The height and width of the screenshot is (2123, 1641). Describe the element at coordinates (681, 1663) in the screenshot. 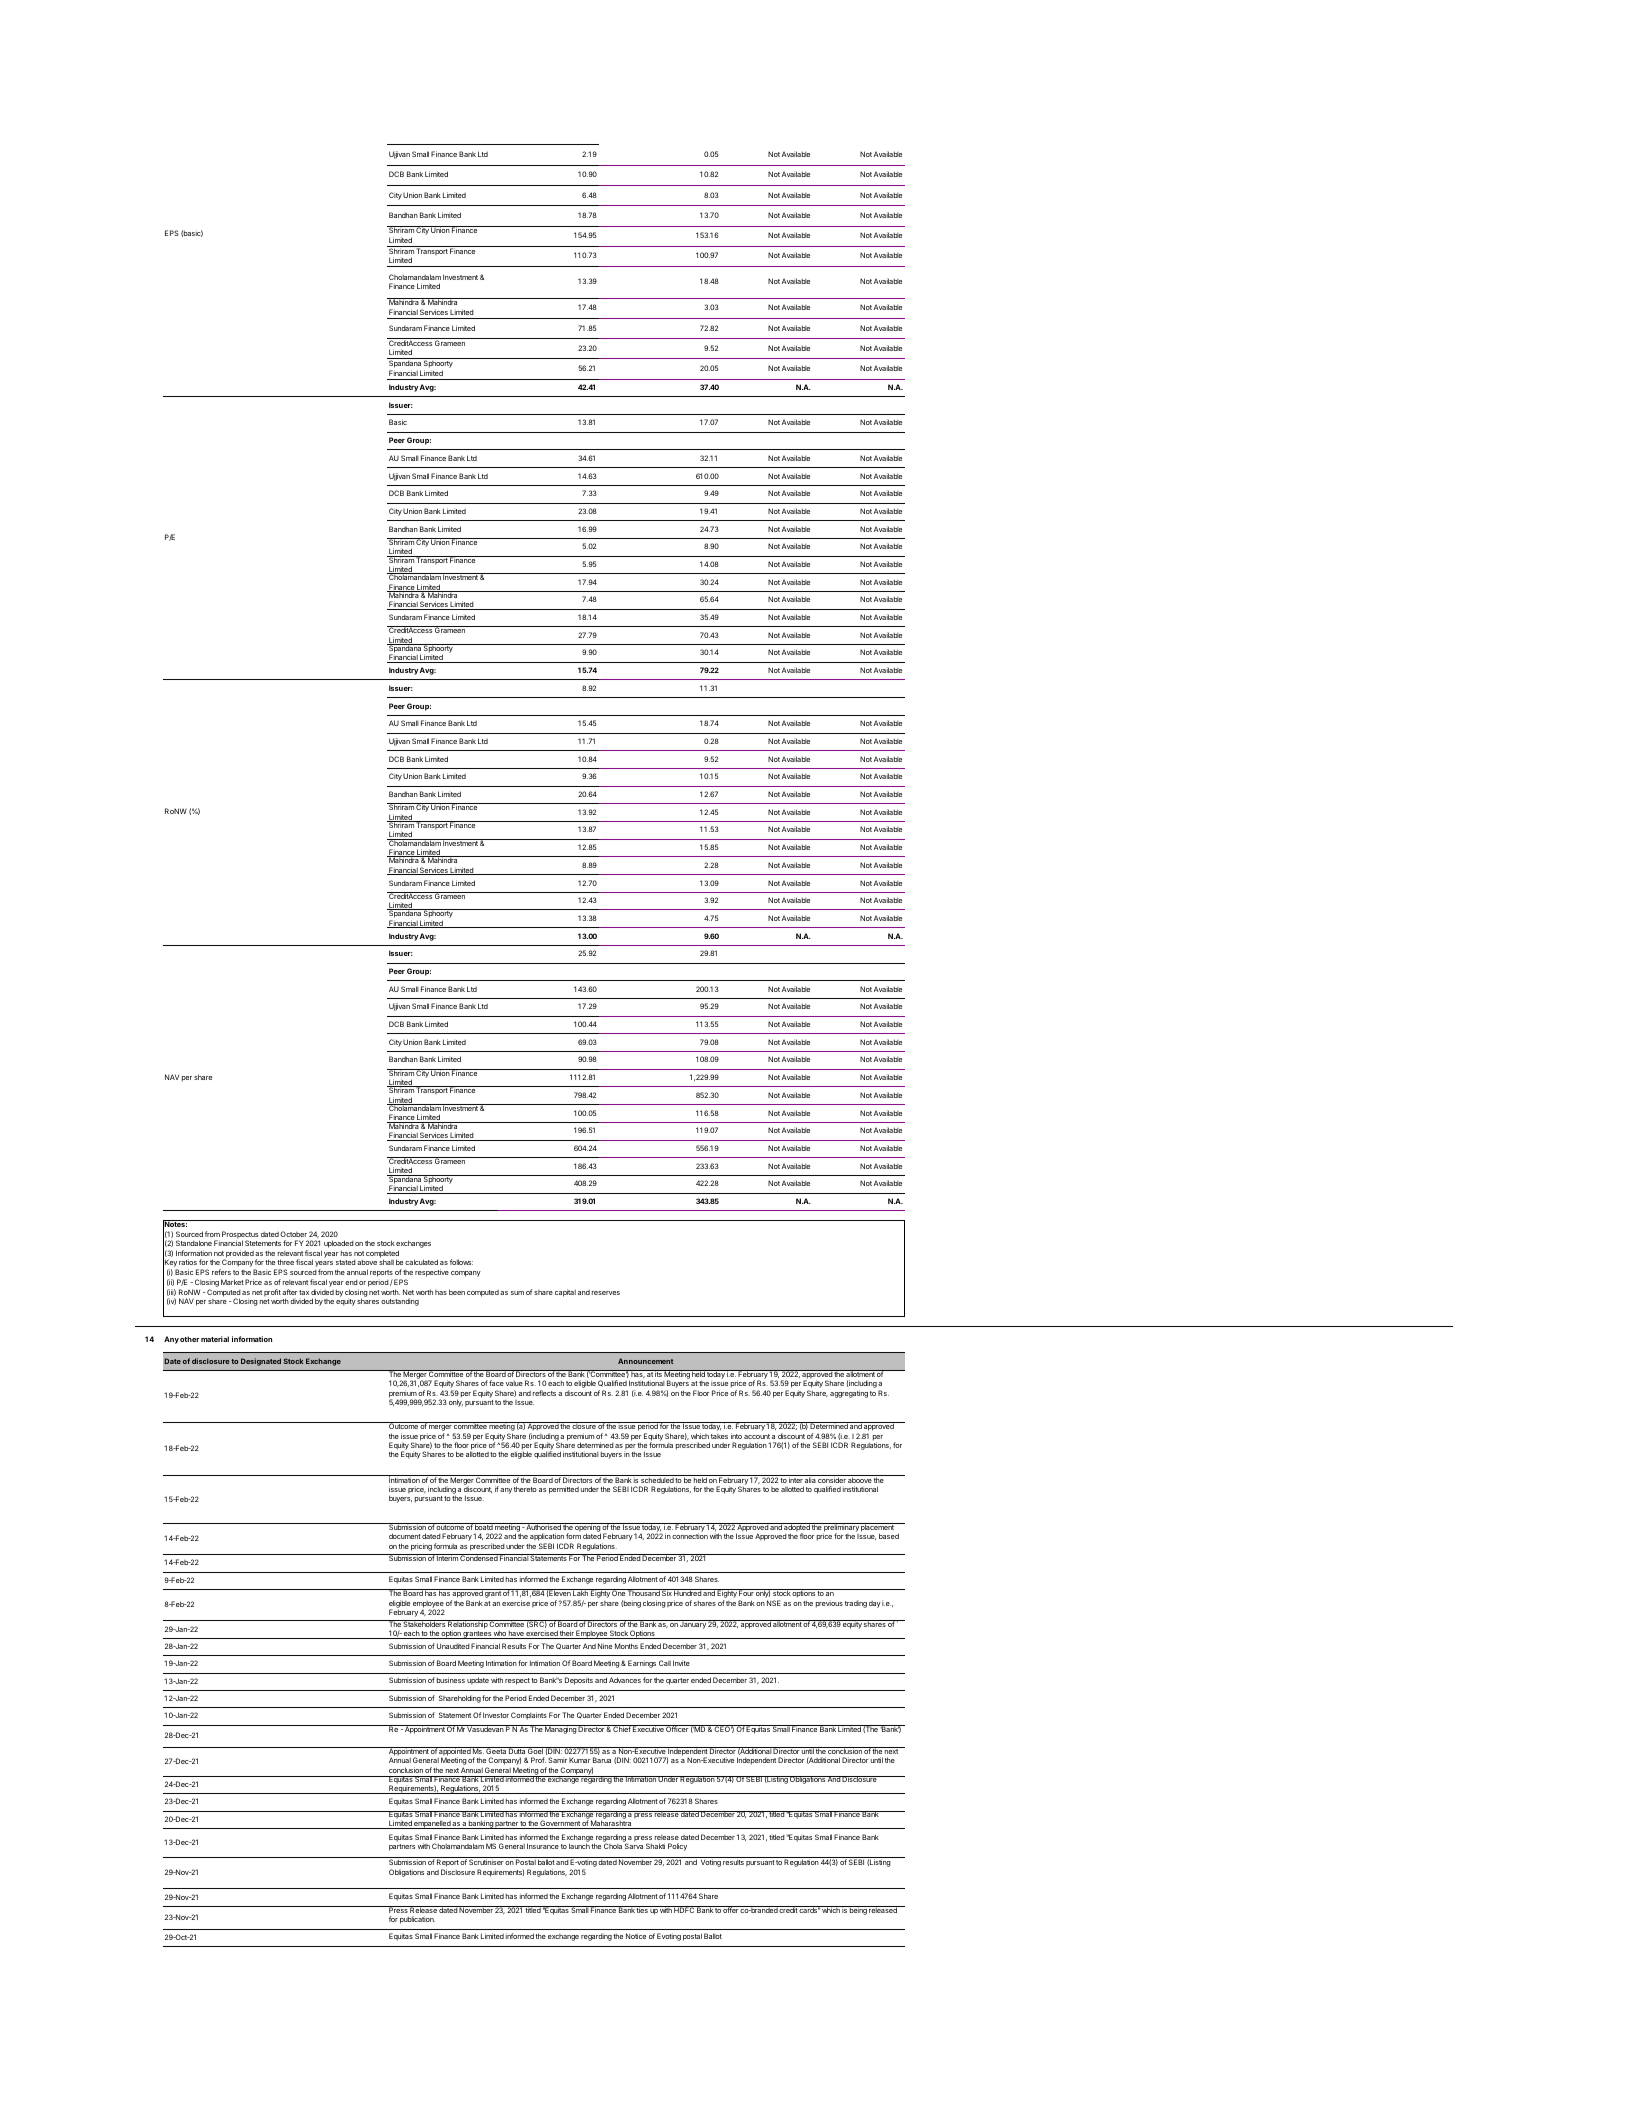

I see `Invite` at that location.
